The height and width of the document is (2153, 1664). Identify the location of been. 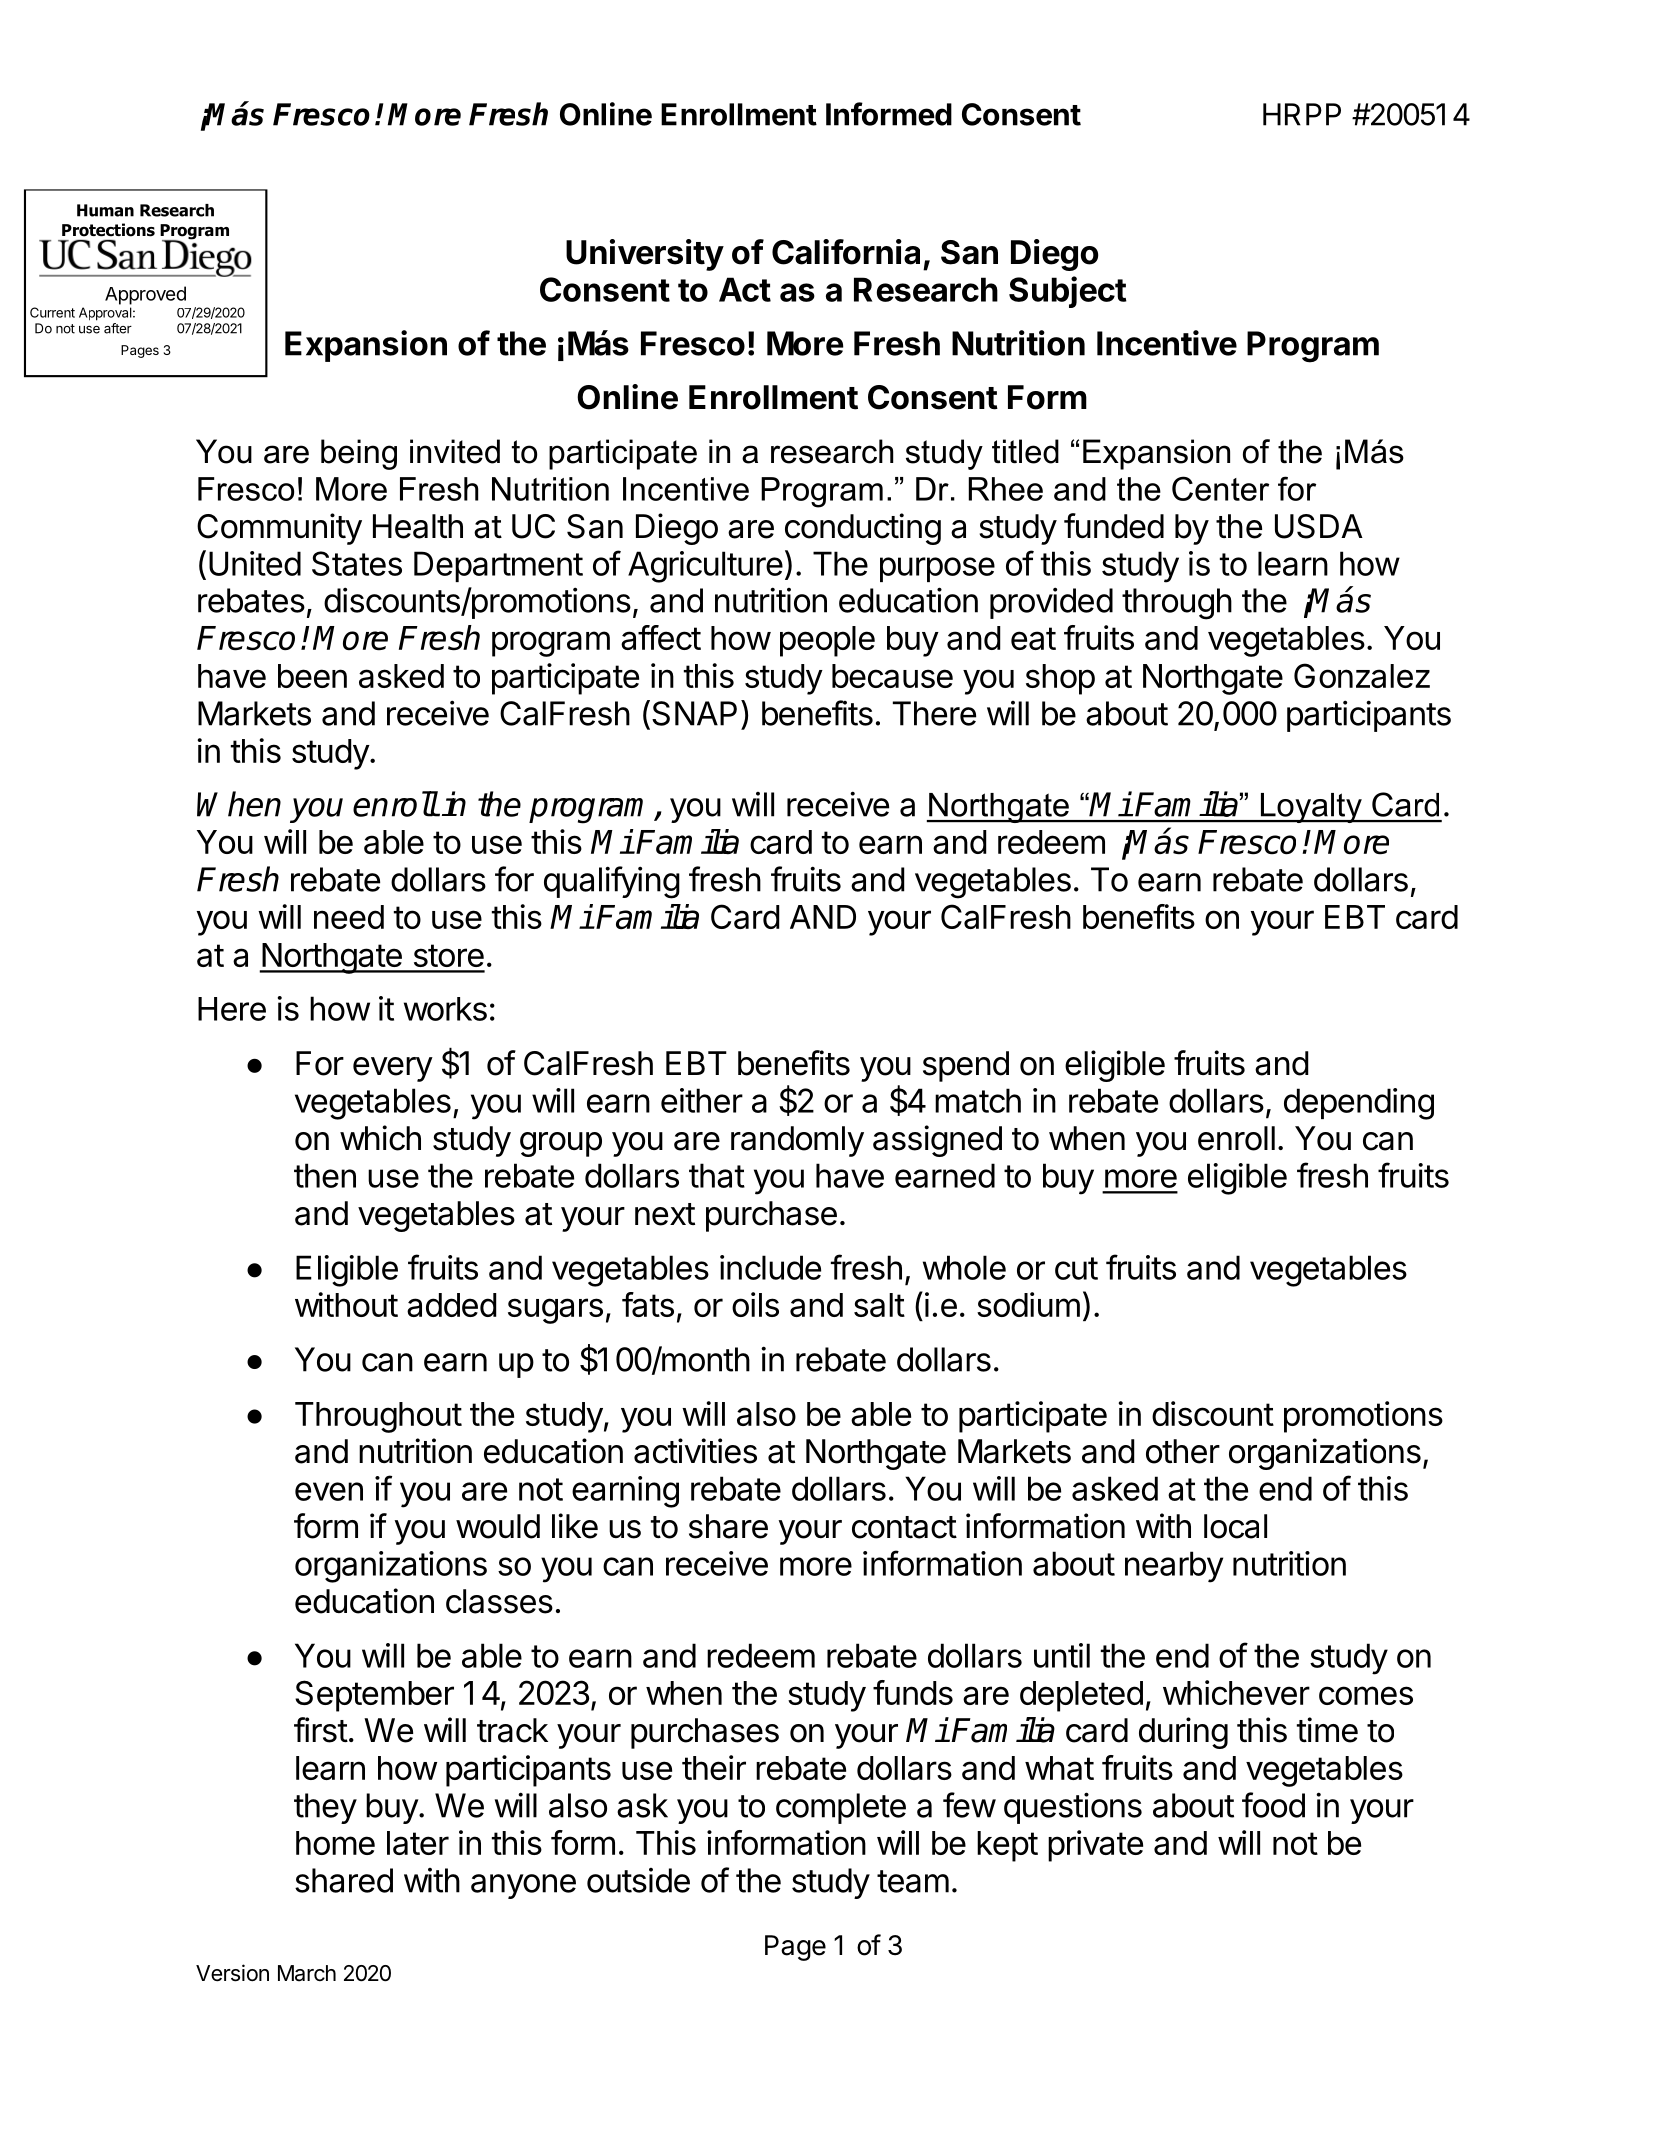
(312, 676).
